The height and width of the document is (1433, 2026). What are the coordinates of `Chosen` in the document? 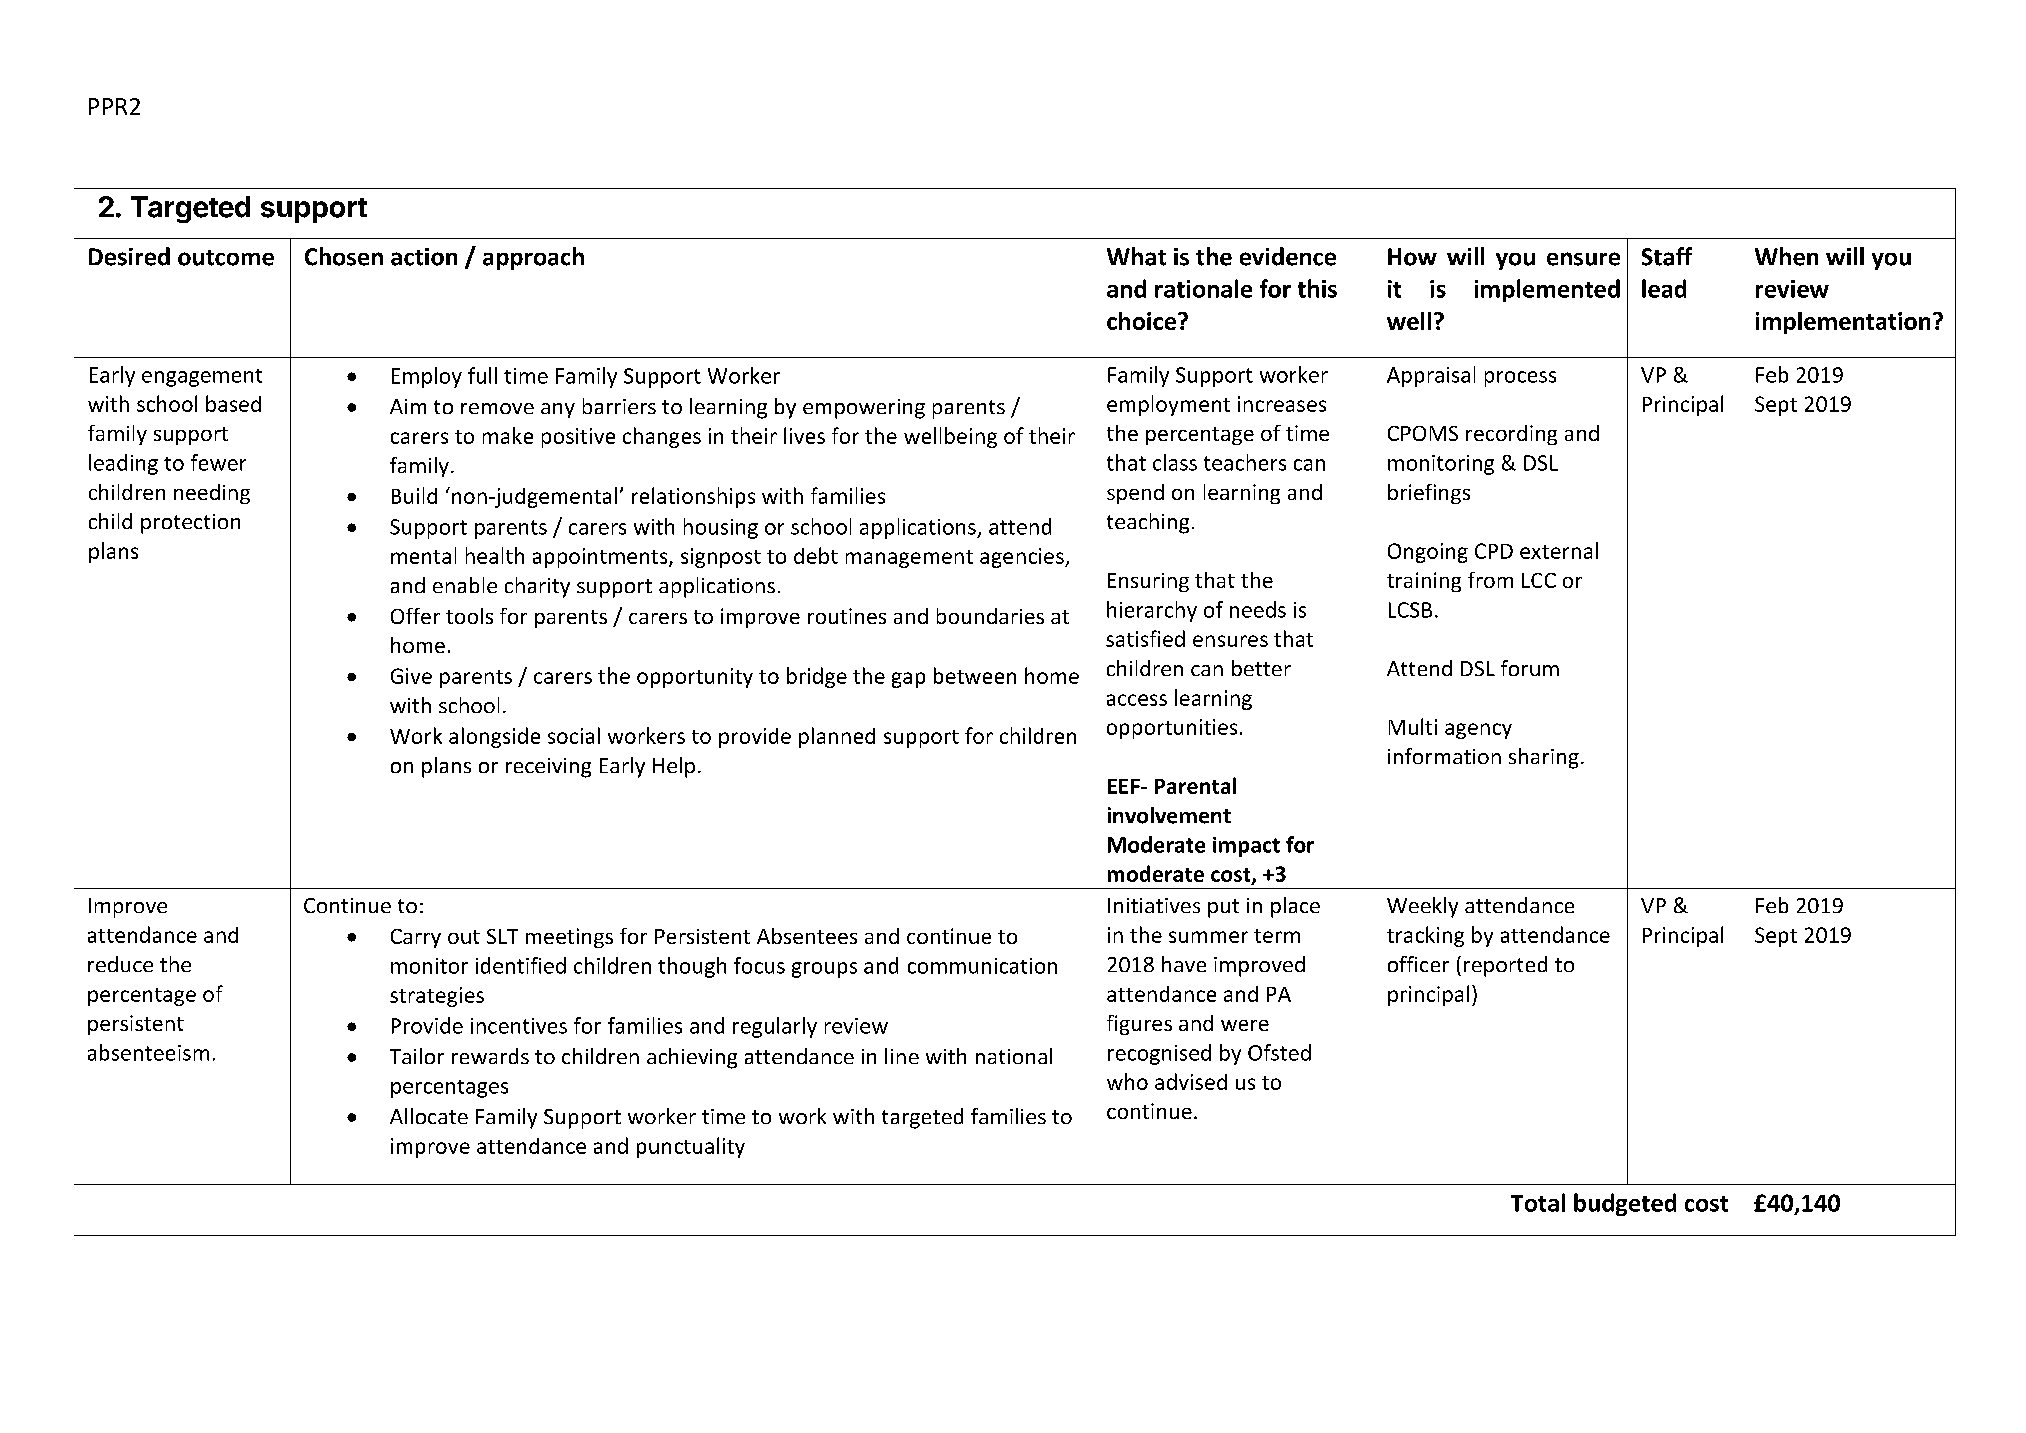 It's located at (344, 256).
